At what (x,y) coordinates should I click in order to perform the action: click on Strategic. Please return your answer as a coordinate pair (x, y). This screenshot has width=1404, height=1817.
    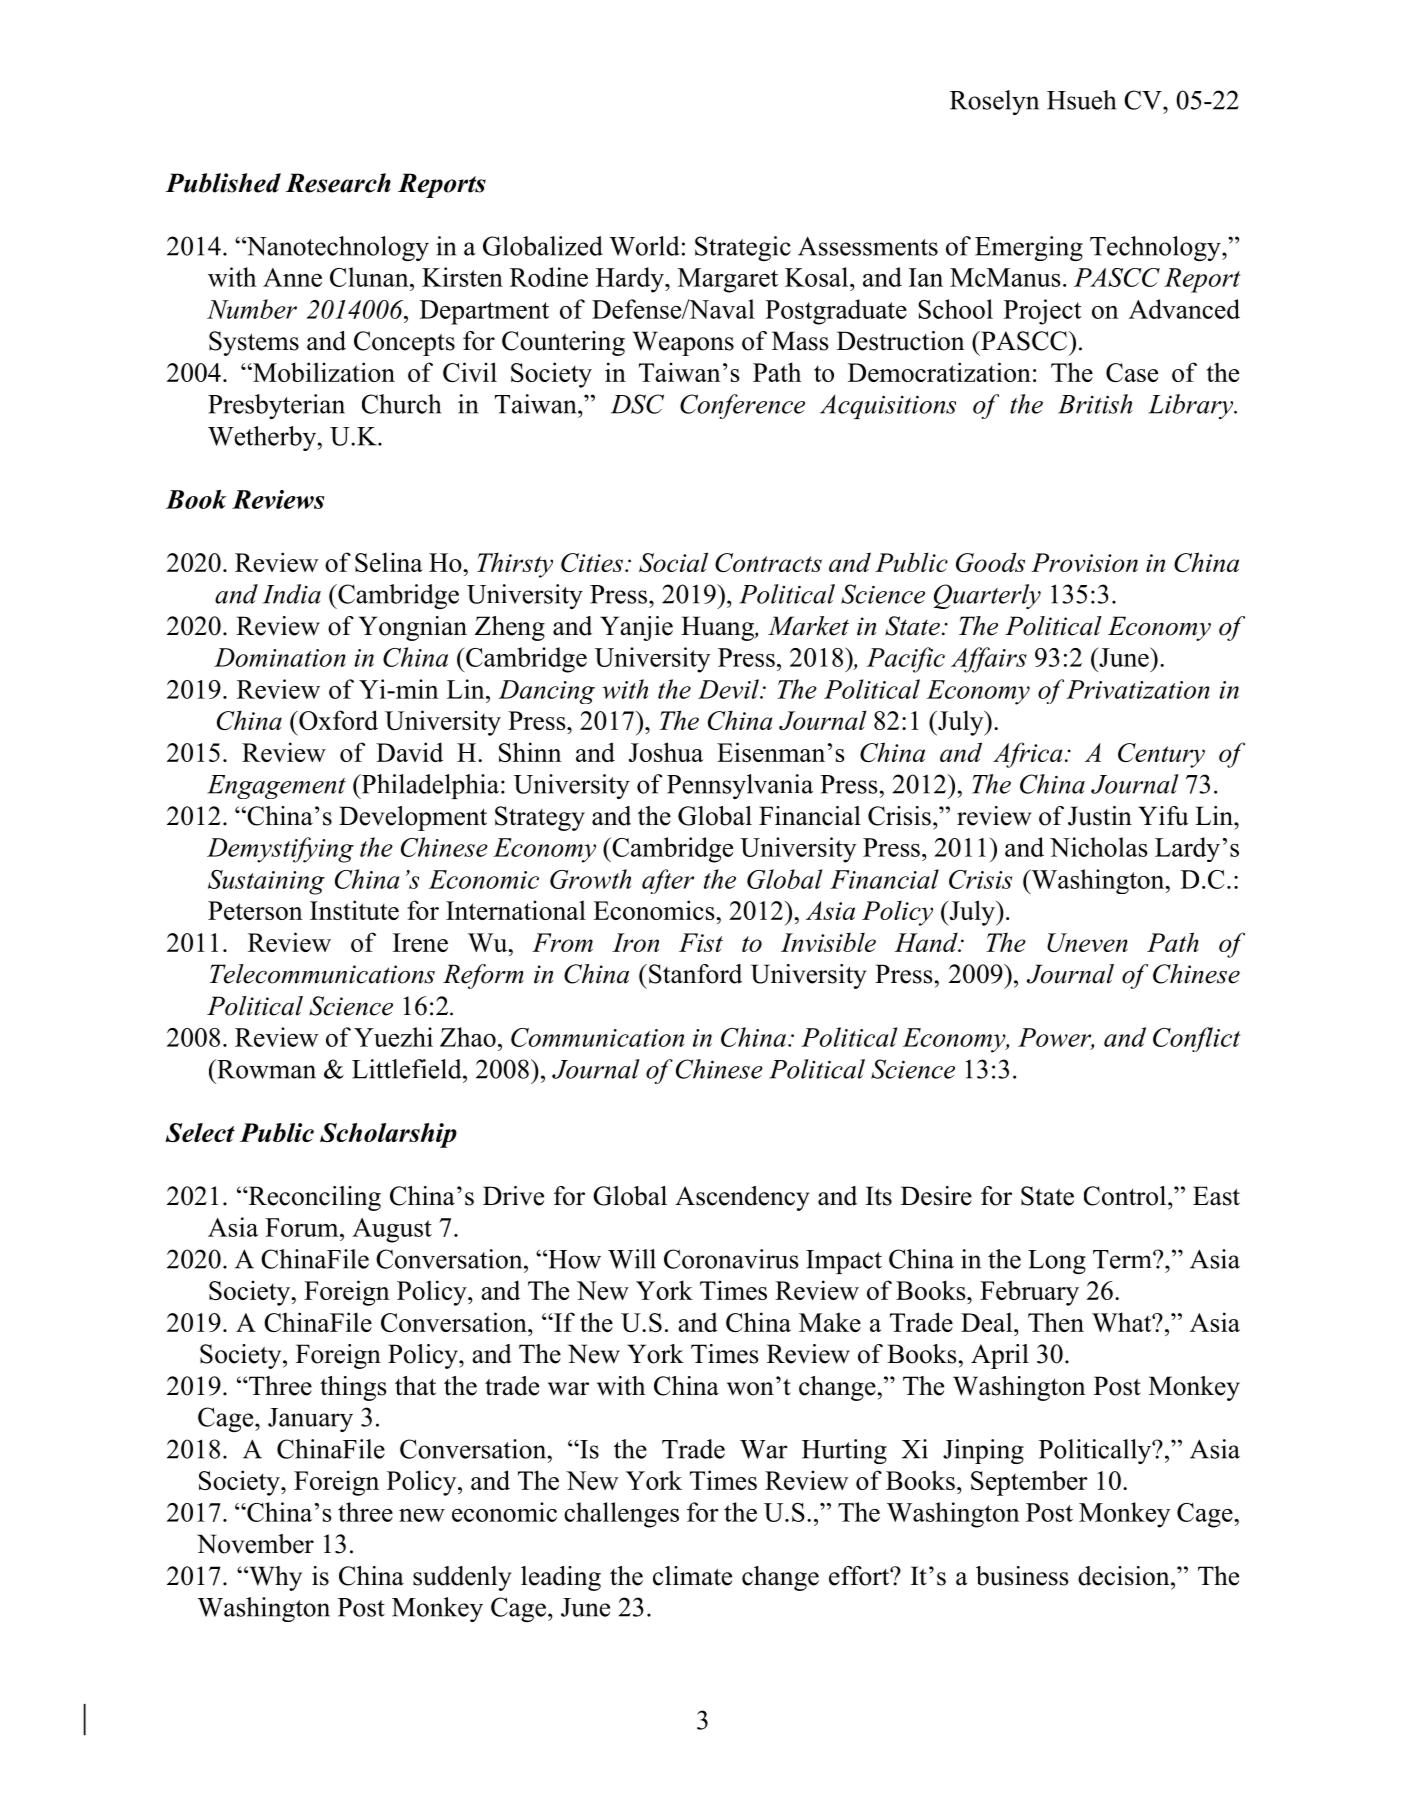
    Looking at the image, I should click on (743, 248).
